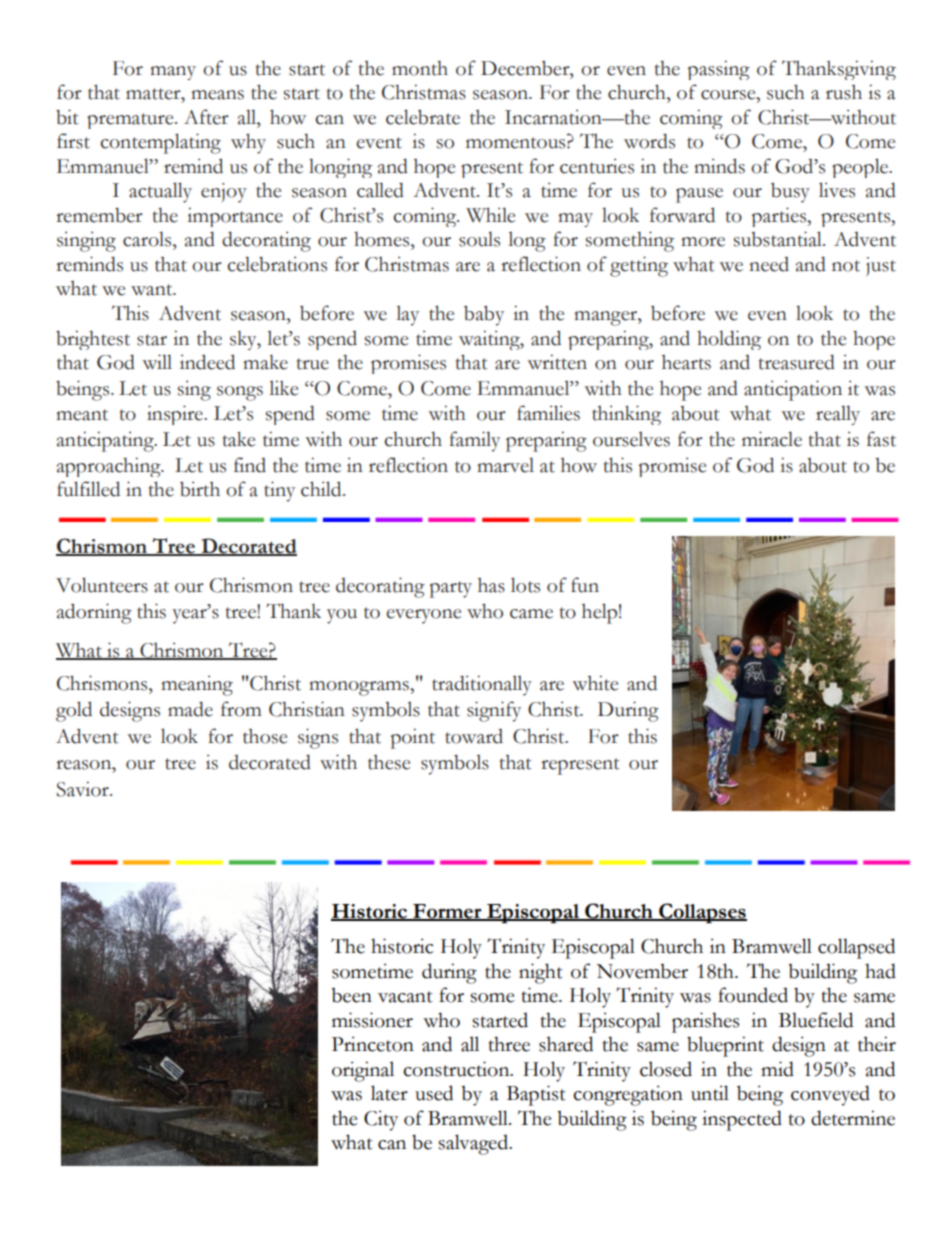  Describe the element at coordinates (702, 913) in the document. I see `Collapses` at that location.
